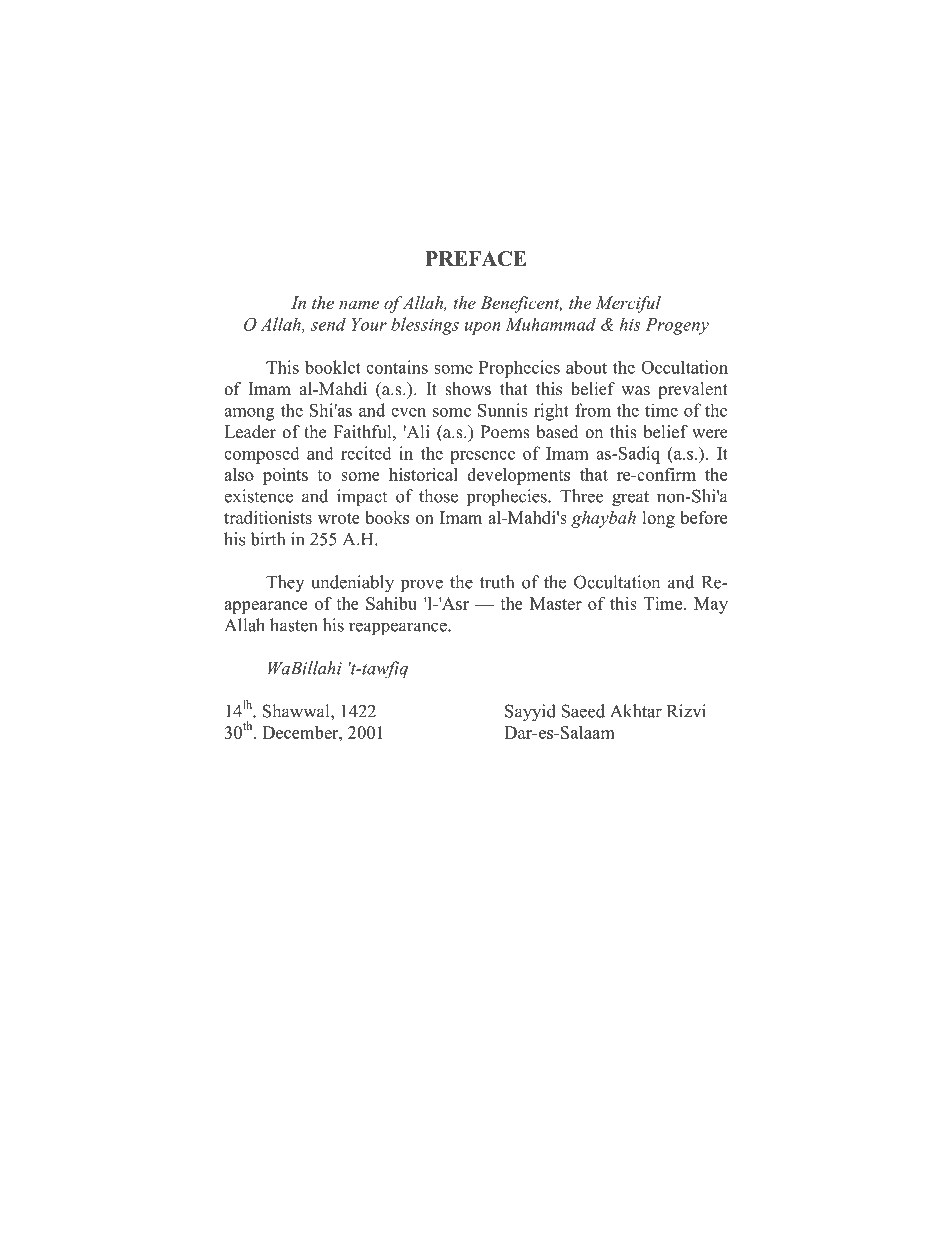  I want to click on among, so click(249, 414).
